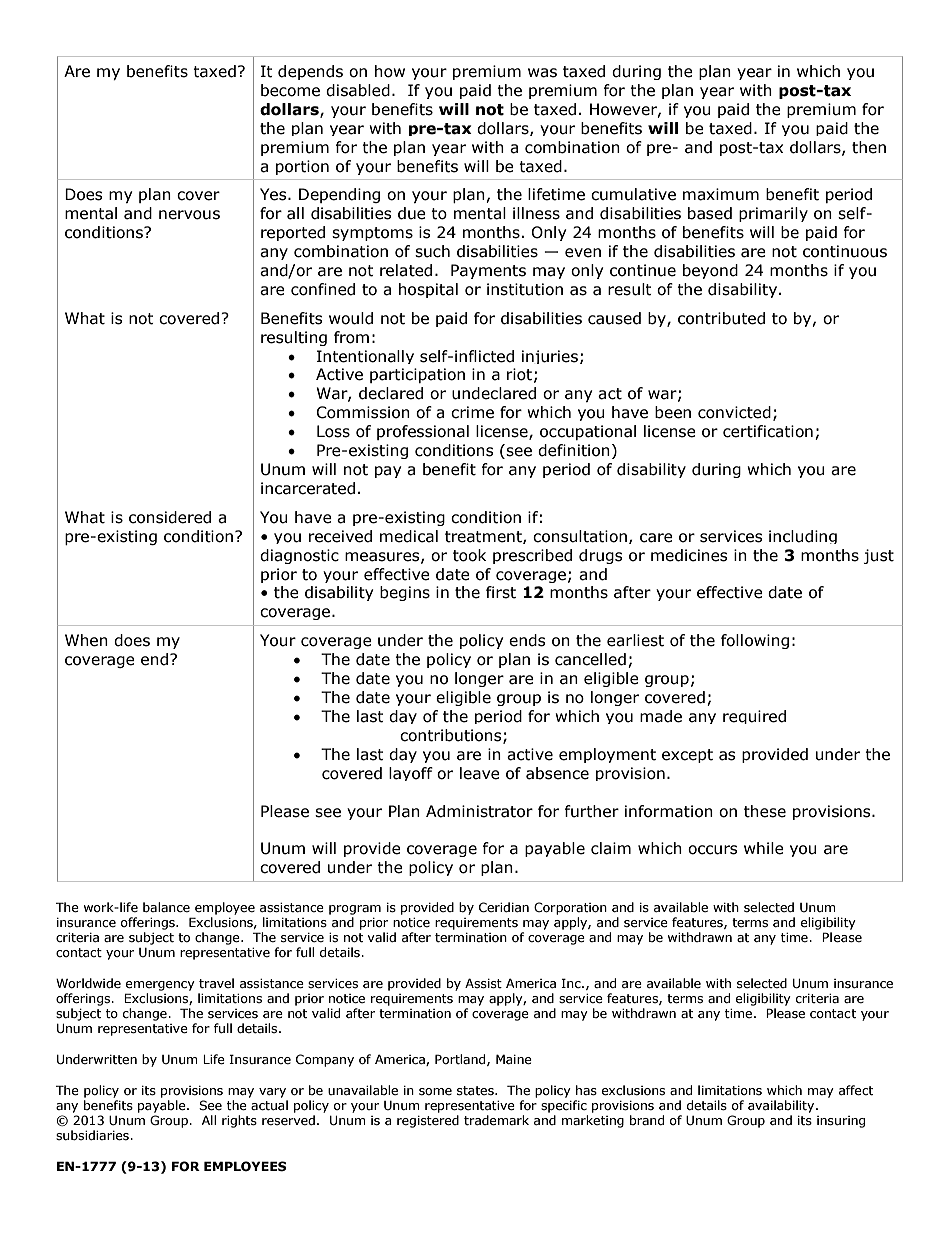 This image has width=952, height=1233. I want to click on these, so click(765, 811).
